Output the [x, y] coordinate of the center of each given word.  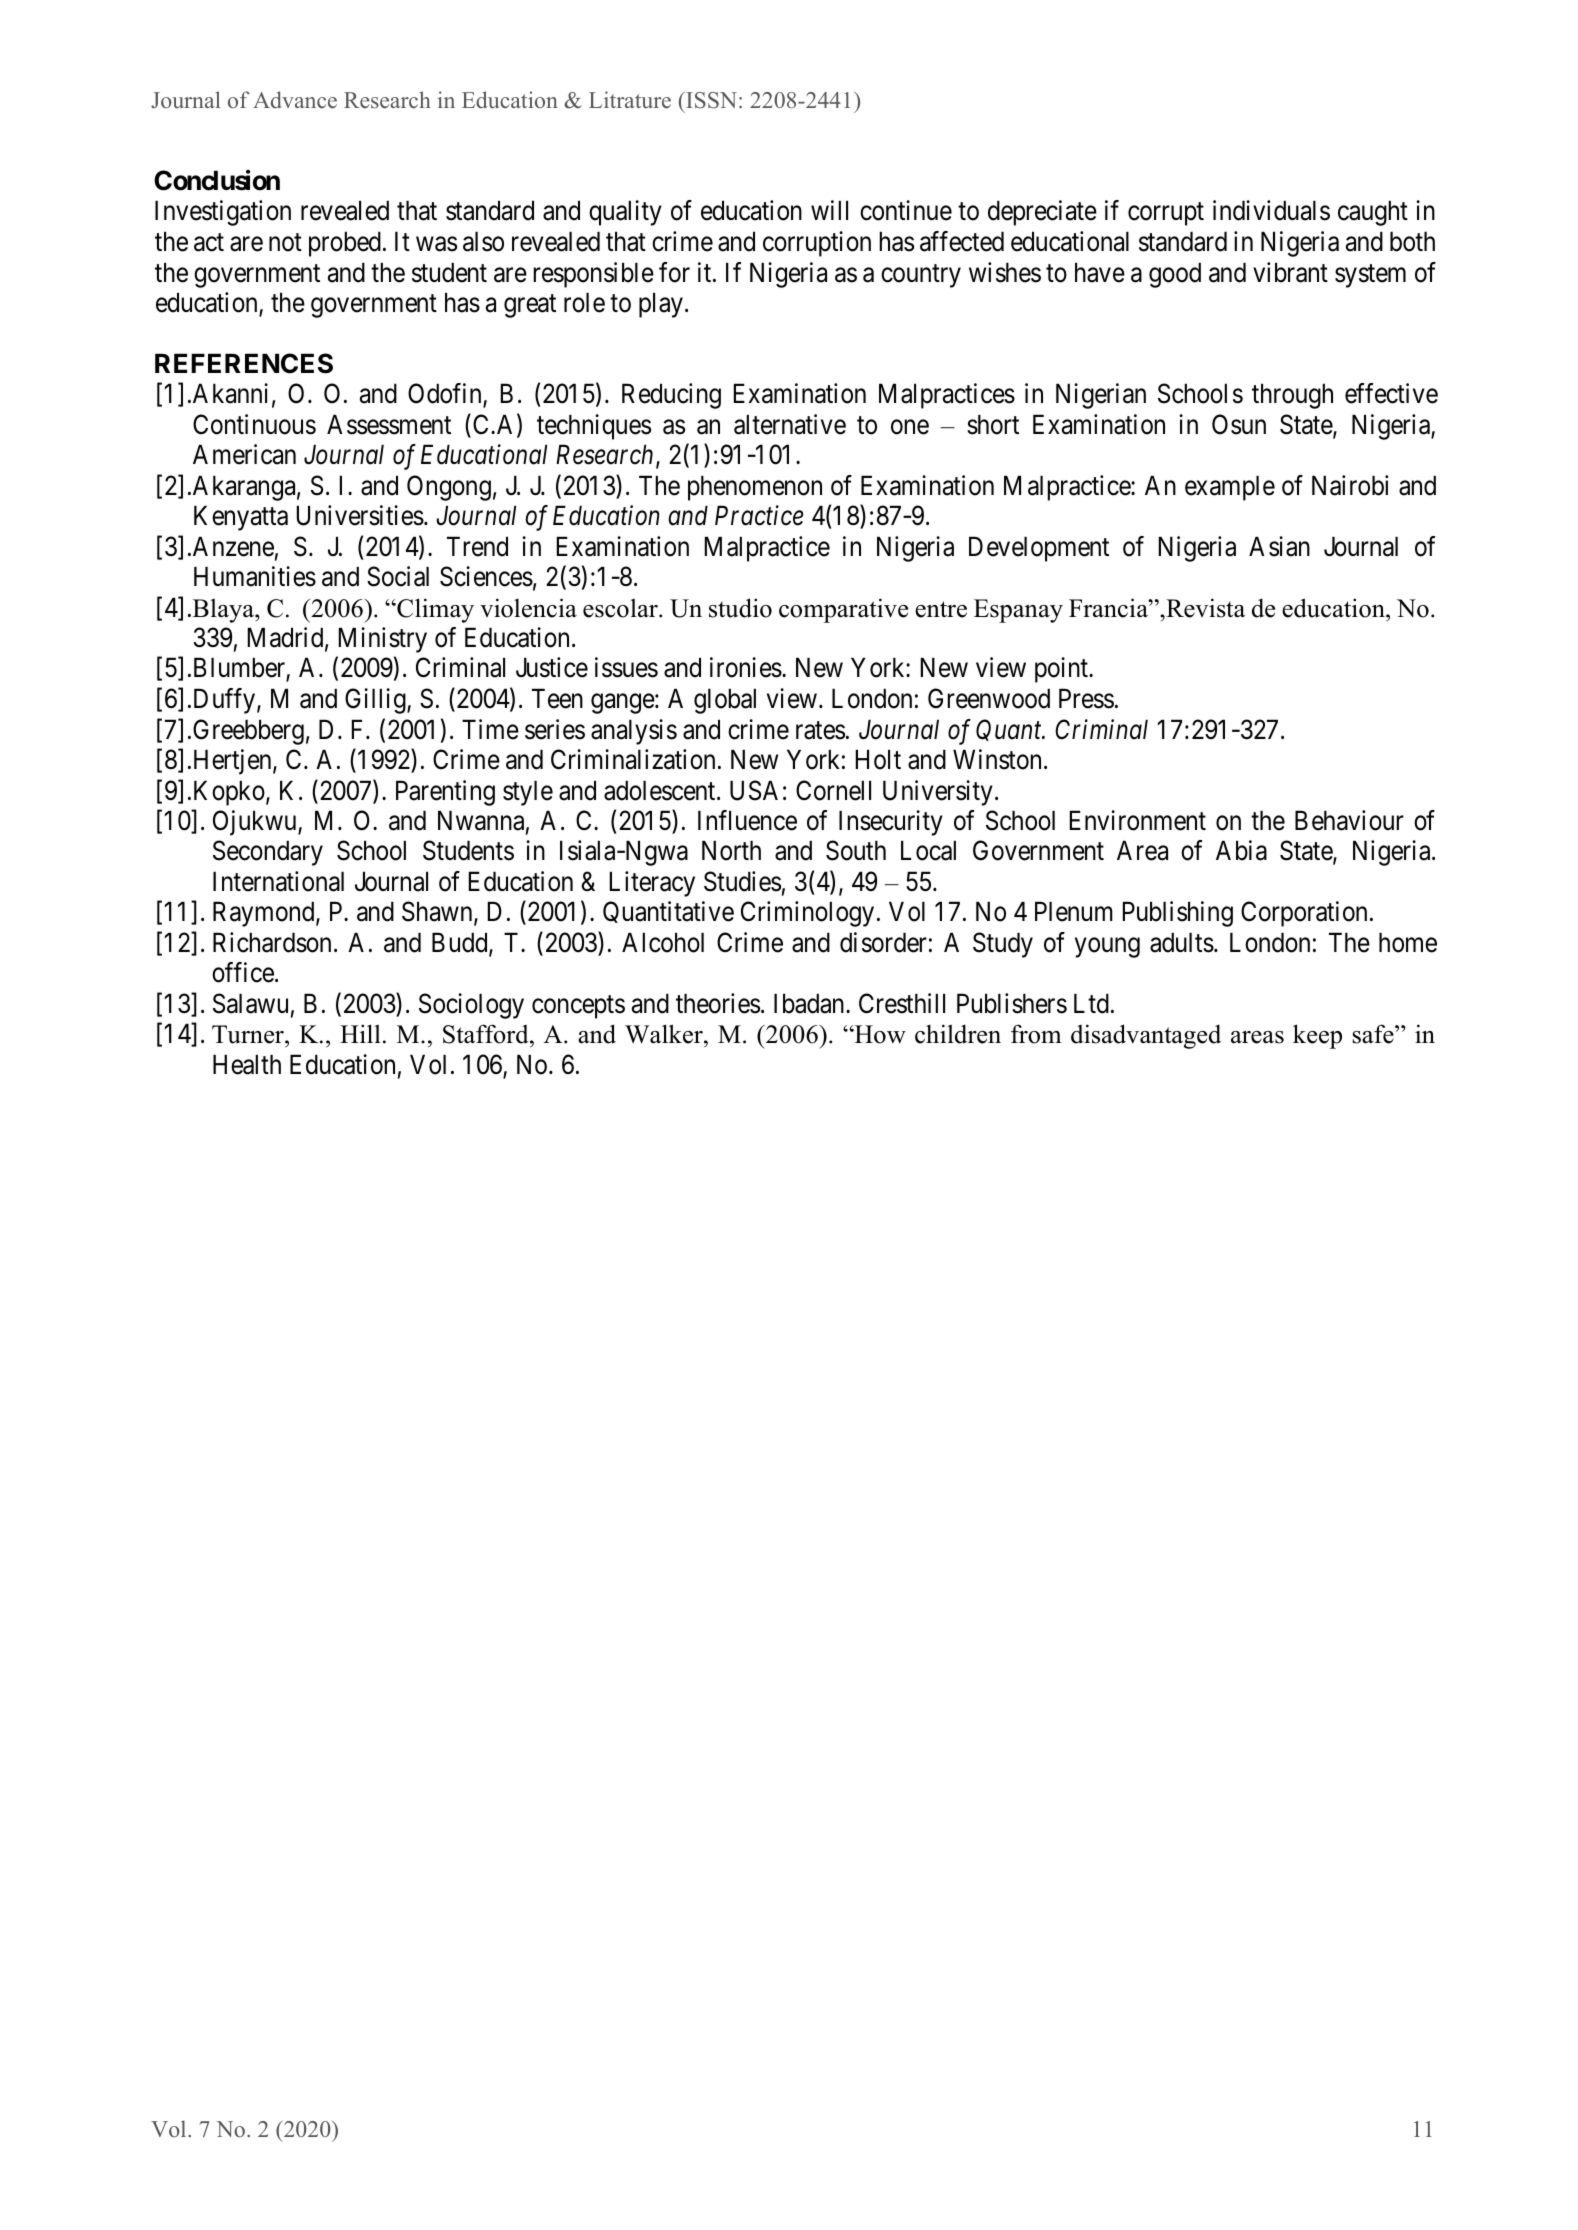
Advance [295, 100]
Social [398, 576]
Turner [249, 1034]
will [829, 210]
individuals [1271, 210]
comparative [843, 610]
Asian [1279, 546]
